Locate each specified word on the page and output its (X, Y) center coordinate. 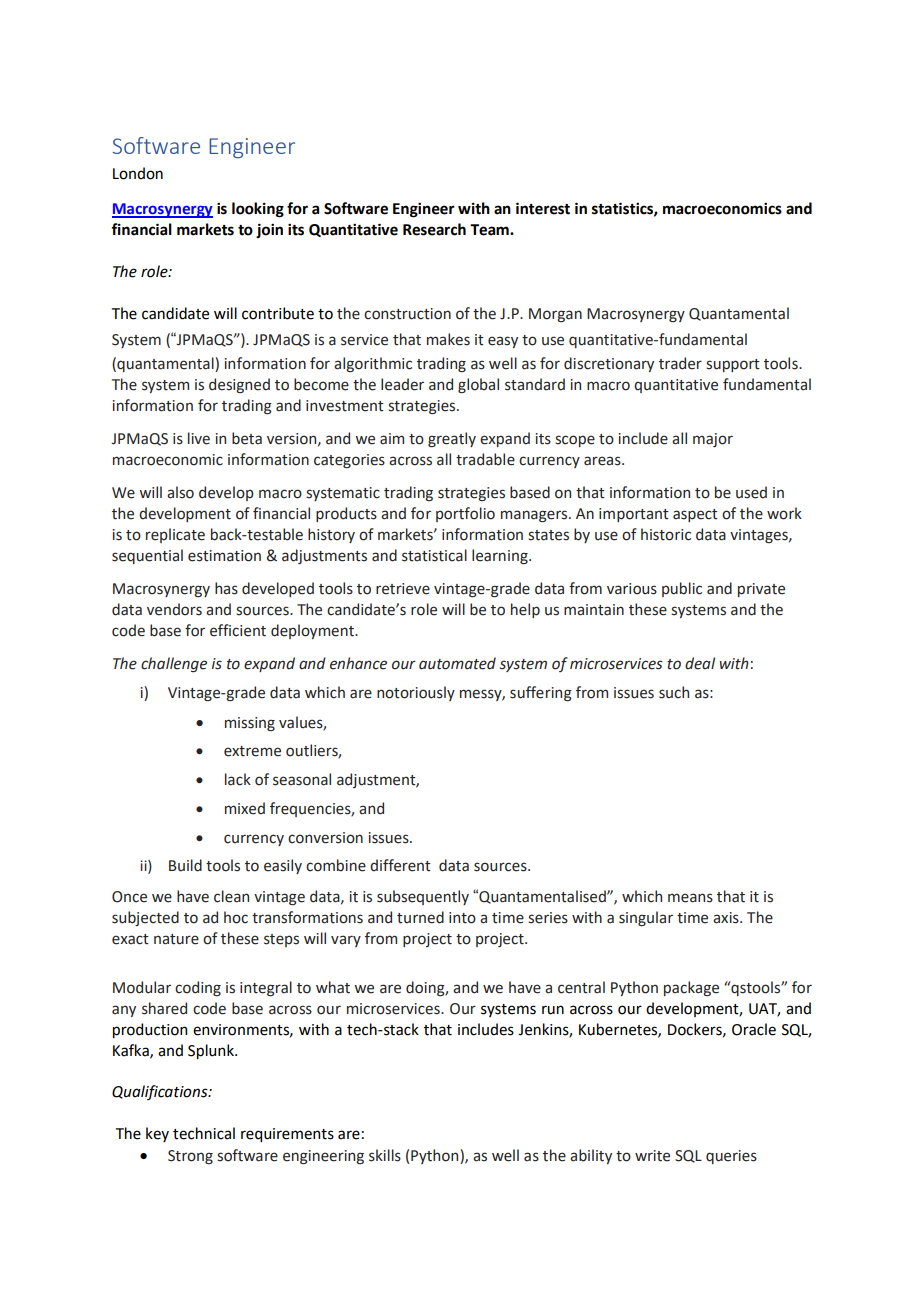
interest (543, 208)
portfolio (465, 514)
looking (258, 210)
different (400, 865)
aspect (695, 515)
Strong (190, 1157)
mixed (245, 808)
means (690, 898)
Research (434, 229)
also (180, 492)
